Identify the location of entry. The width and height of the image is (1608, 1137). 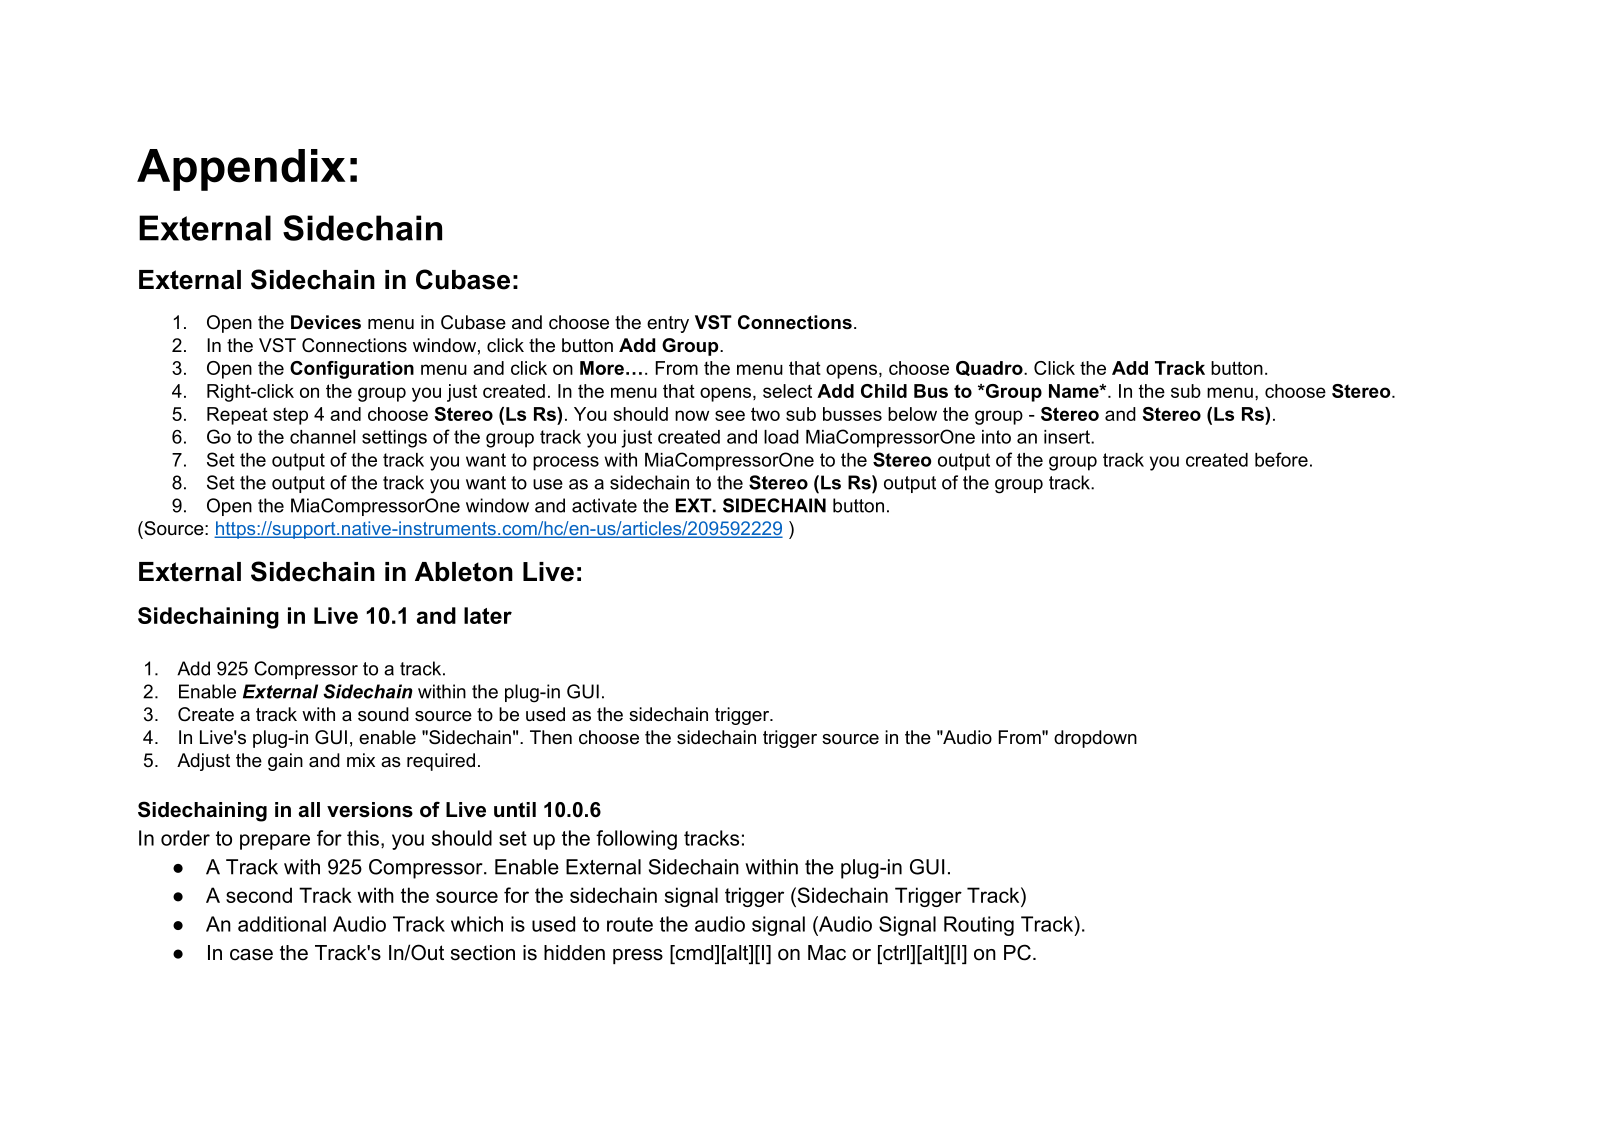
(668, 324).
